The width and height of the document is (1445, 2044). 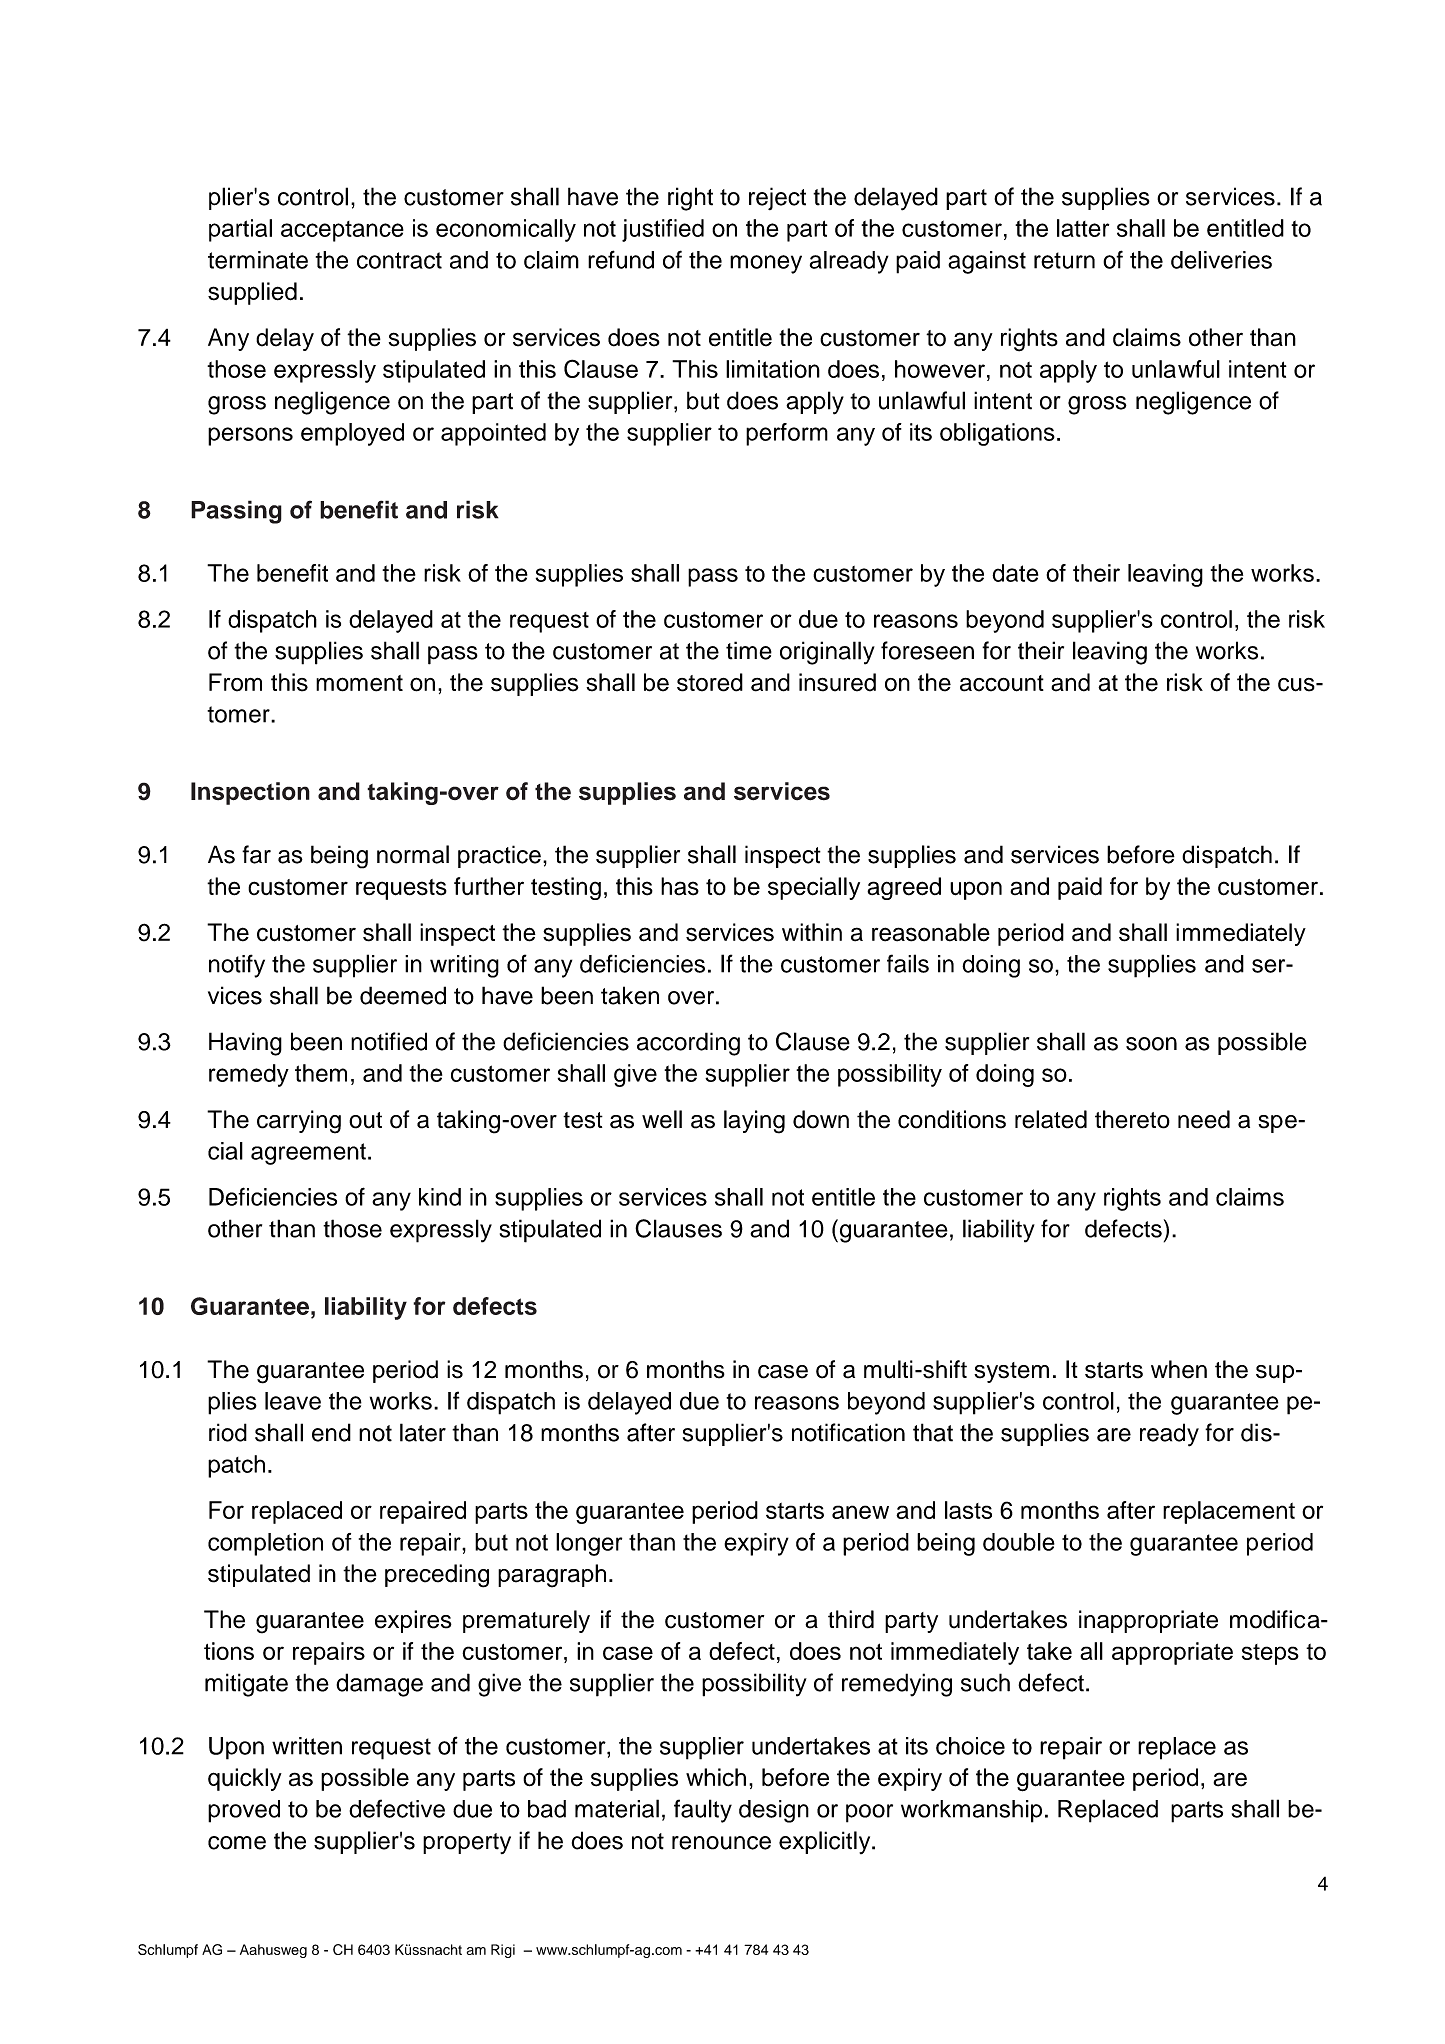 What do you see at coordinates (688, 1044) in the document?
I see `according` at bounding box center [688, 1044].
